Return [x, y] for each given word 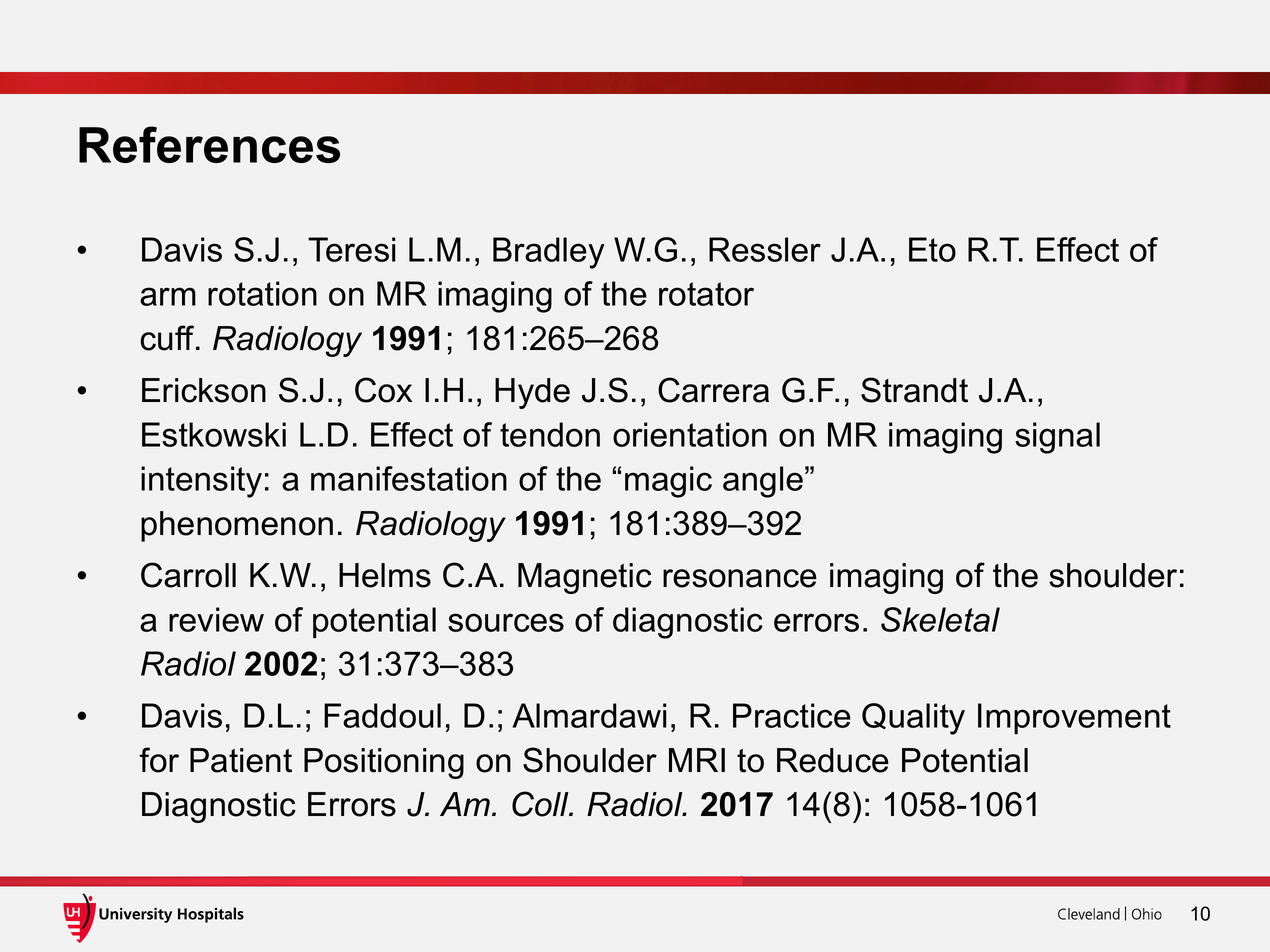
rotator [706, 294]
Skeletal [940, 619]
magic [668, 482]
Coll [541, 804]
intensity [201, 482]
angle [763, 482]
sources [506, 622]
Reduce [833, 760]
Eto [932, 249]
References [209, 144]
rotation [262, 293]
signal [1057, 438]
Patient [241, 760]
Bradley [549, 253]
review [216, 619]
